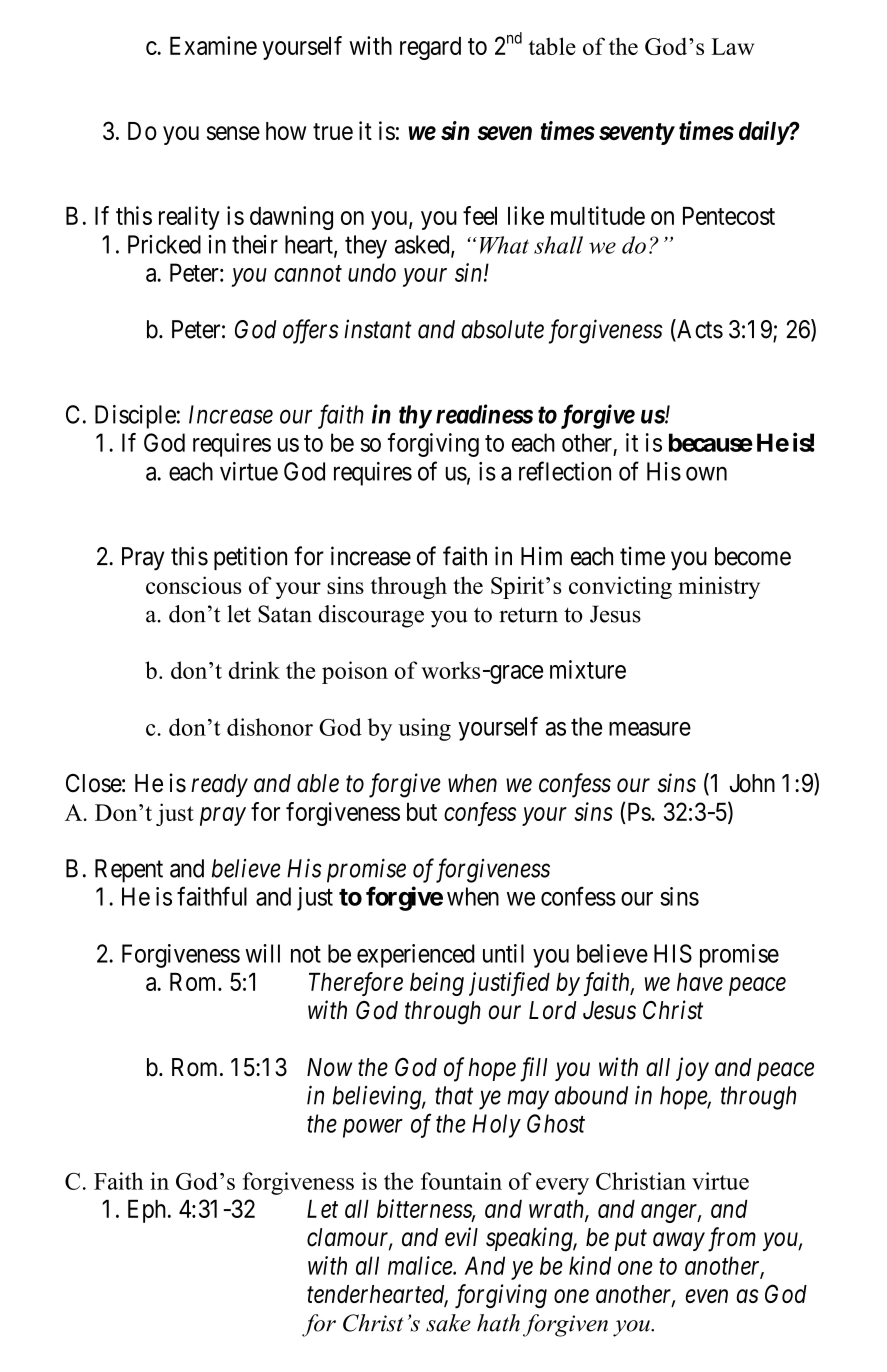  Describe the element at coordinates (415, 417) in the screenshot. I see `thy` at that location.
